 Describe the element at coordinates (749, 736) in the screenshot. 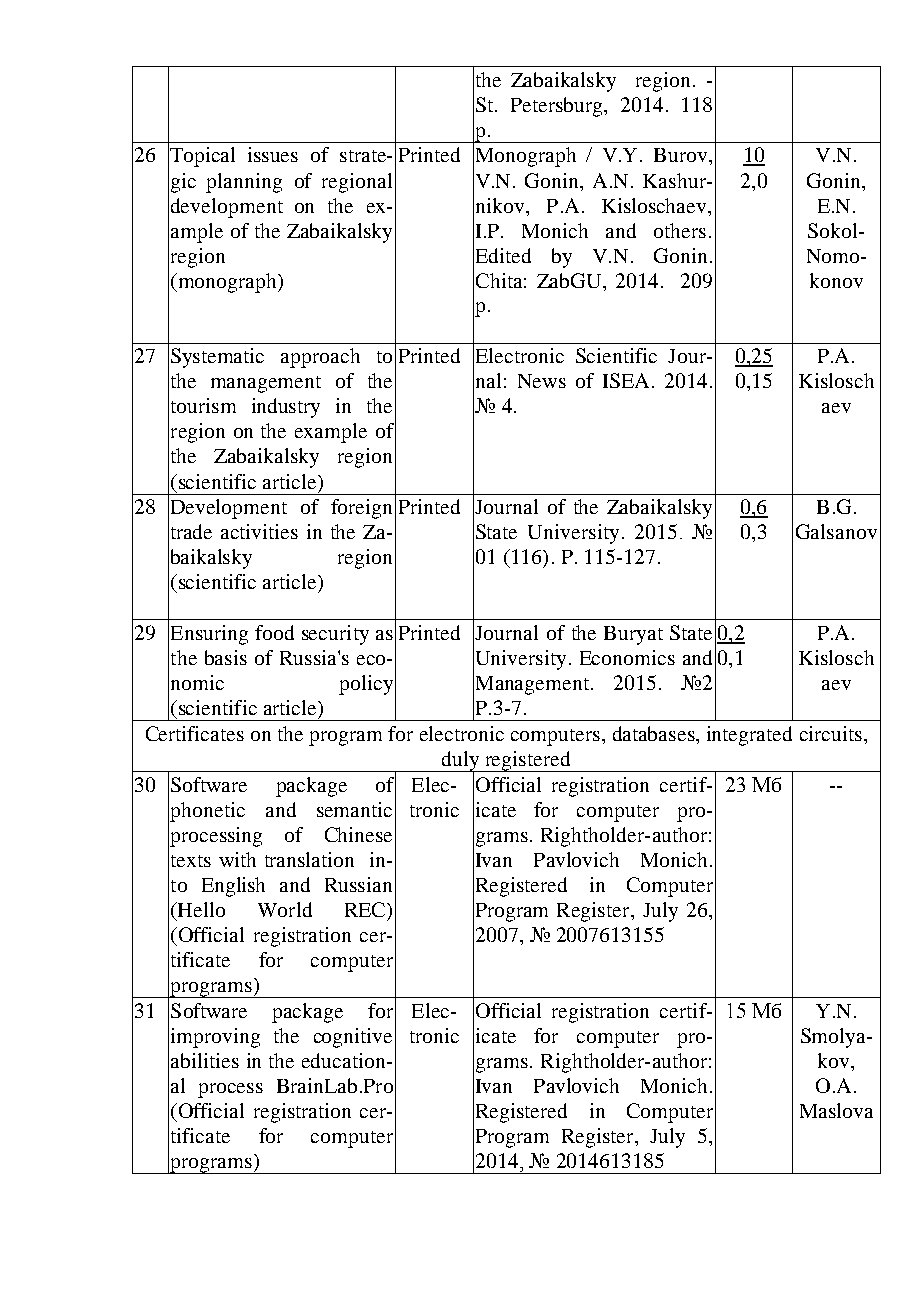

I see `integrated` at that location.
